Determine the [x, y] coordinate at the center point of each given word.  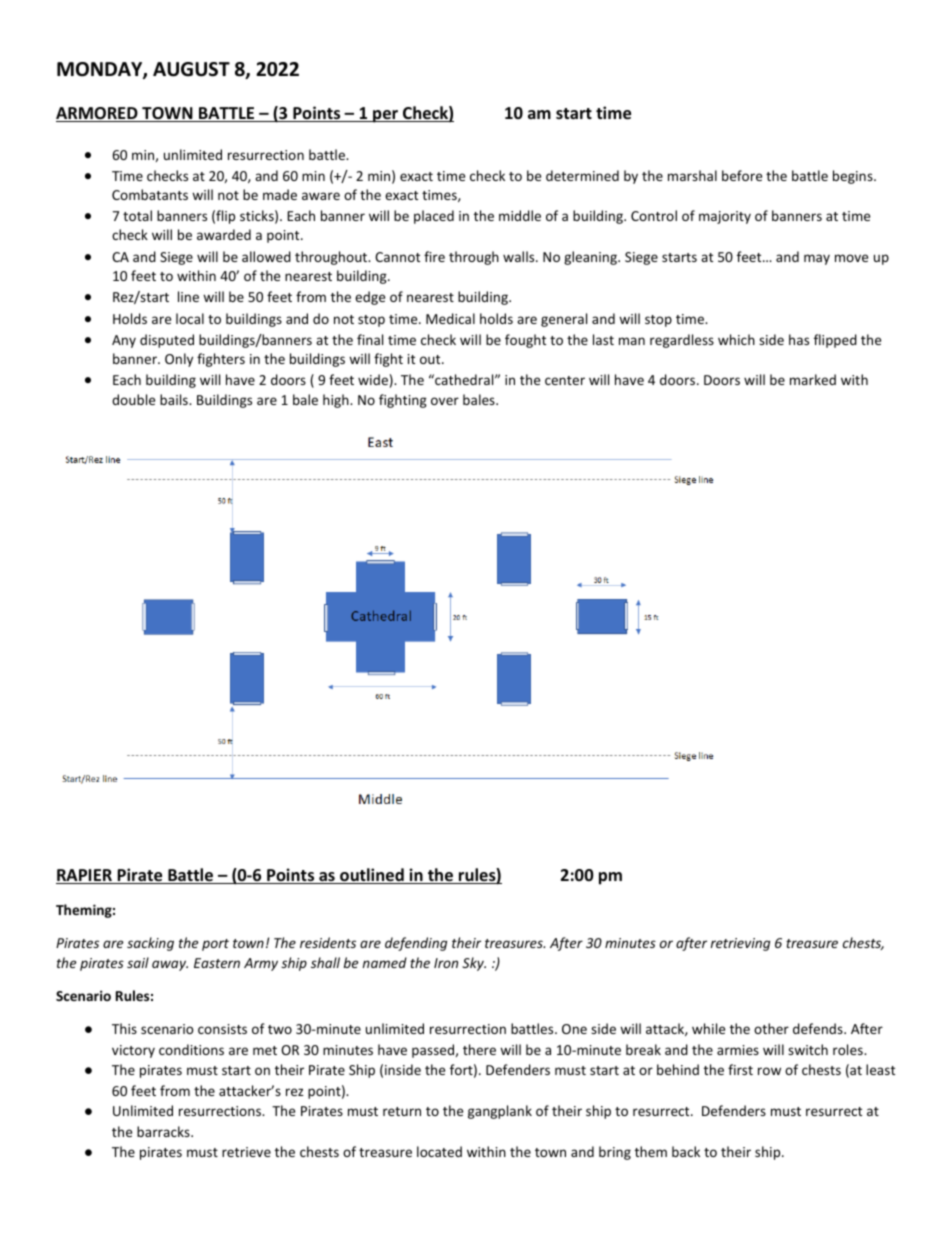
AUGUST [191, 69]
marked [813, 379]
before [742, 175]
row [769, 1071]
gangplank [500, 1112]
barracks [164, 1131]
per [385, 116]
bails [175, 399]
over [445, 401]
